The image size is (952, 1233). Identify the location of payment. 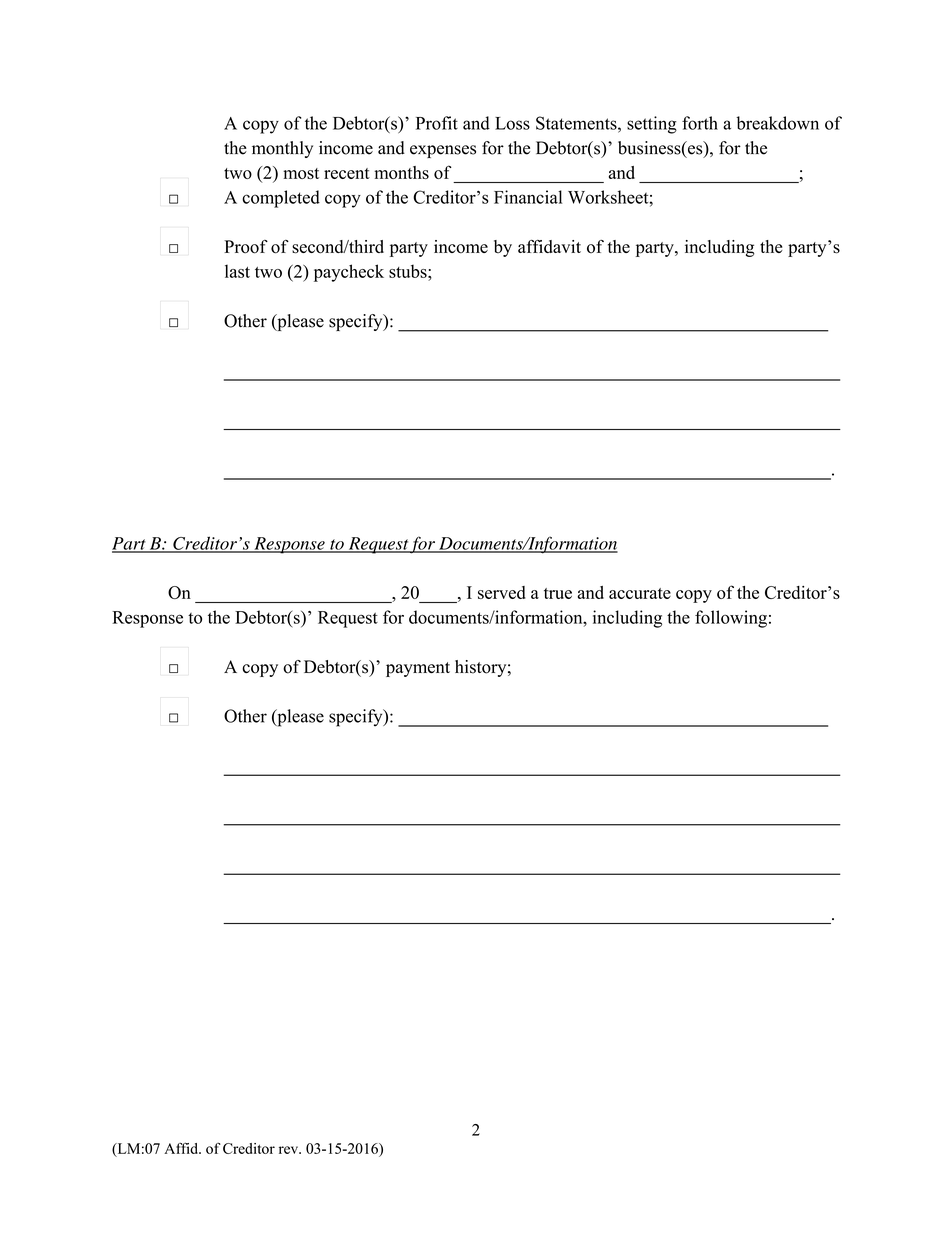
(418, 669).
